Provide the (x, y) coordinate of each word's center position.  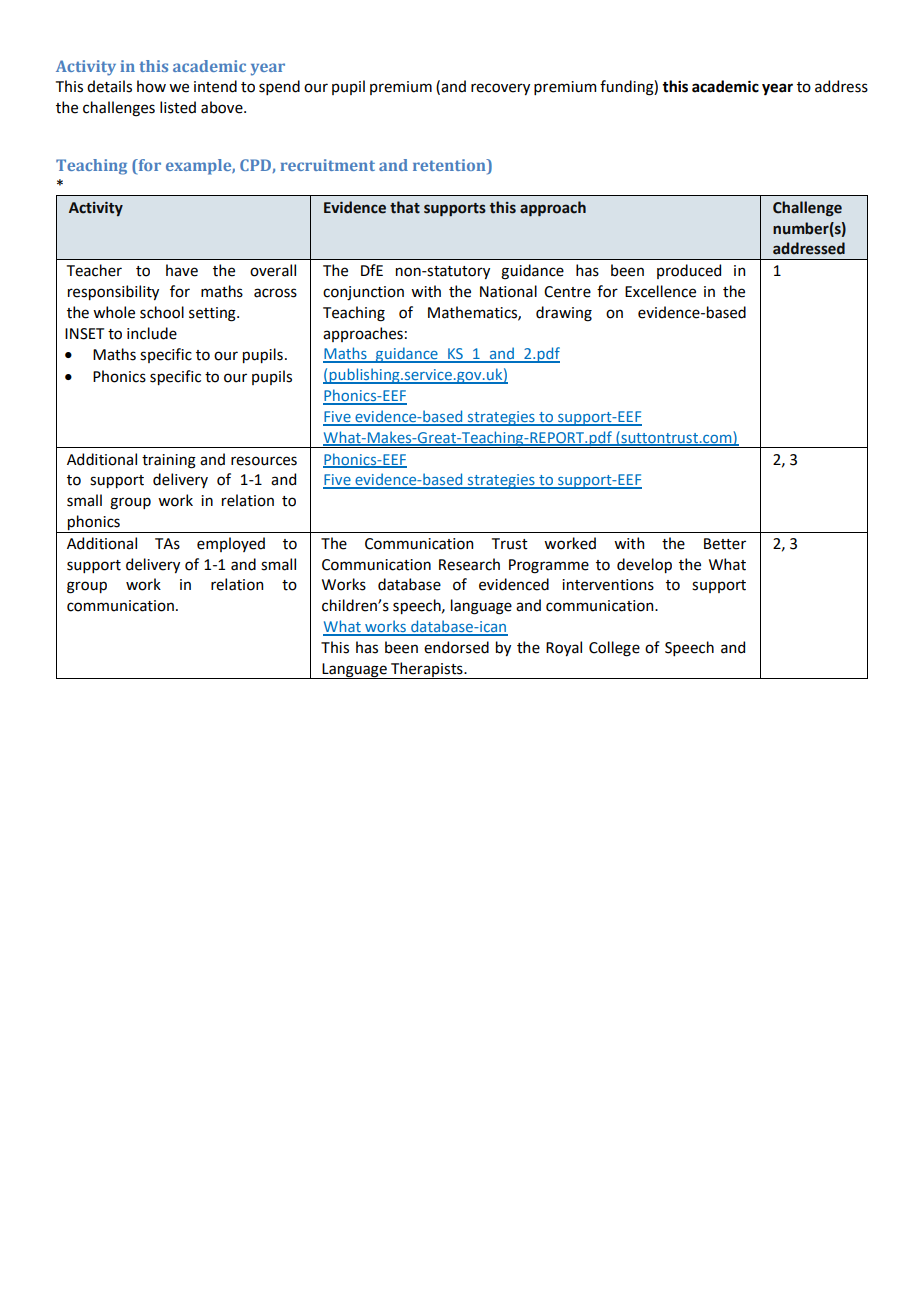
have (182, 270)
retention (450, 166)
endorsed (456, 647)
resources (264, 461)
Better (725, 544)
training (169, 461)
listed (178, 107)
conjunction (363, 293)
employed (231, 544)
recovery (500, 89)
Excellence (660, 291)
